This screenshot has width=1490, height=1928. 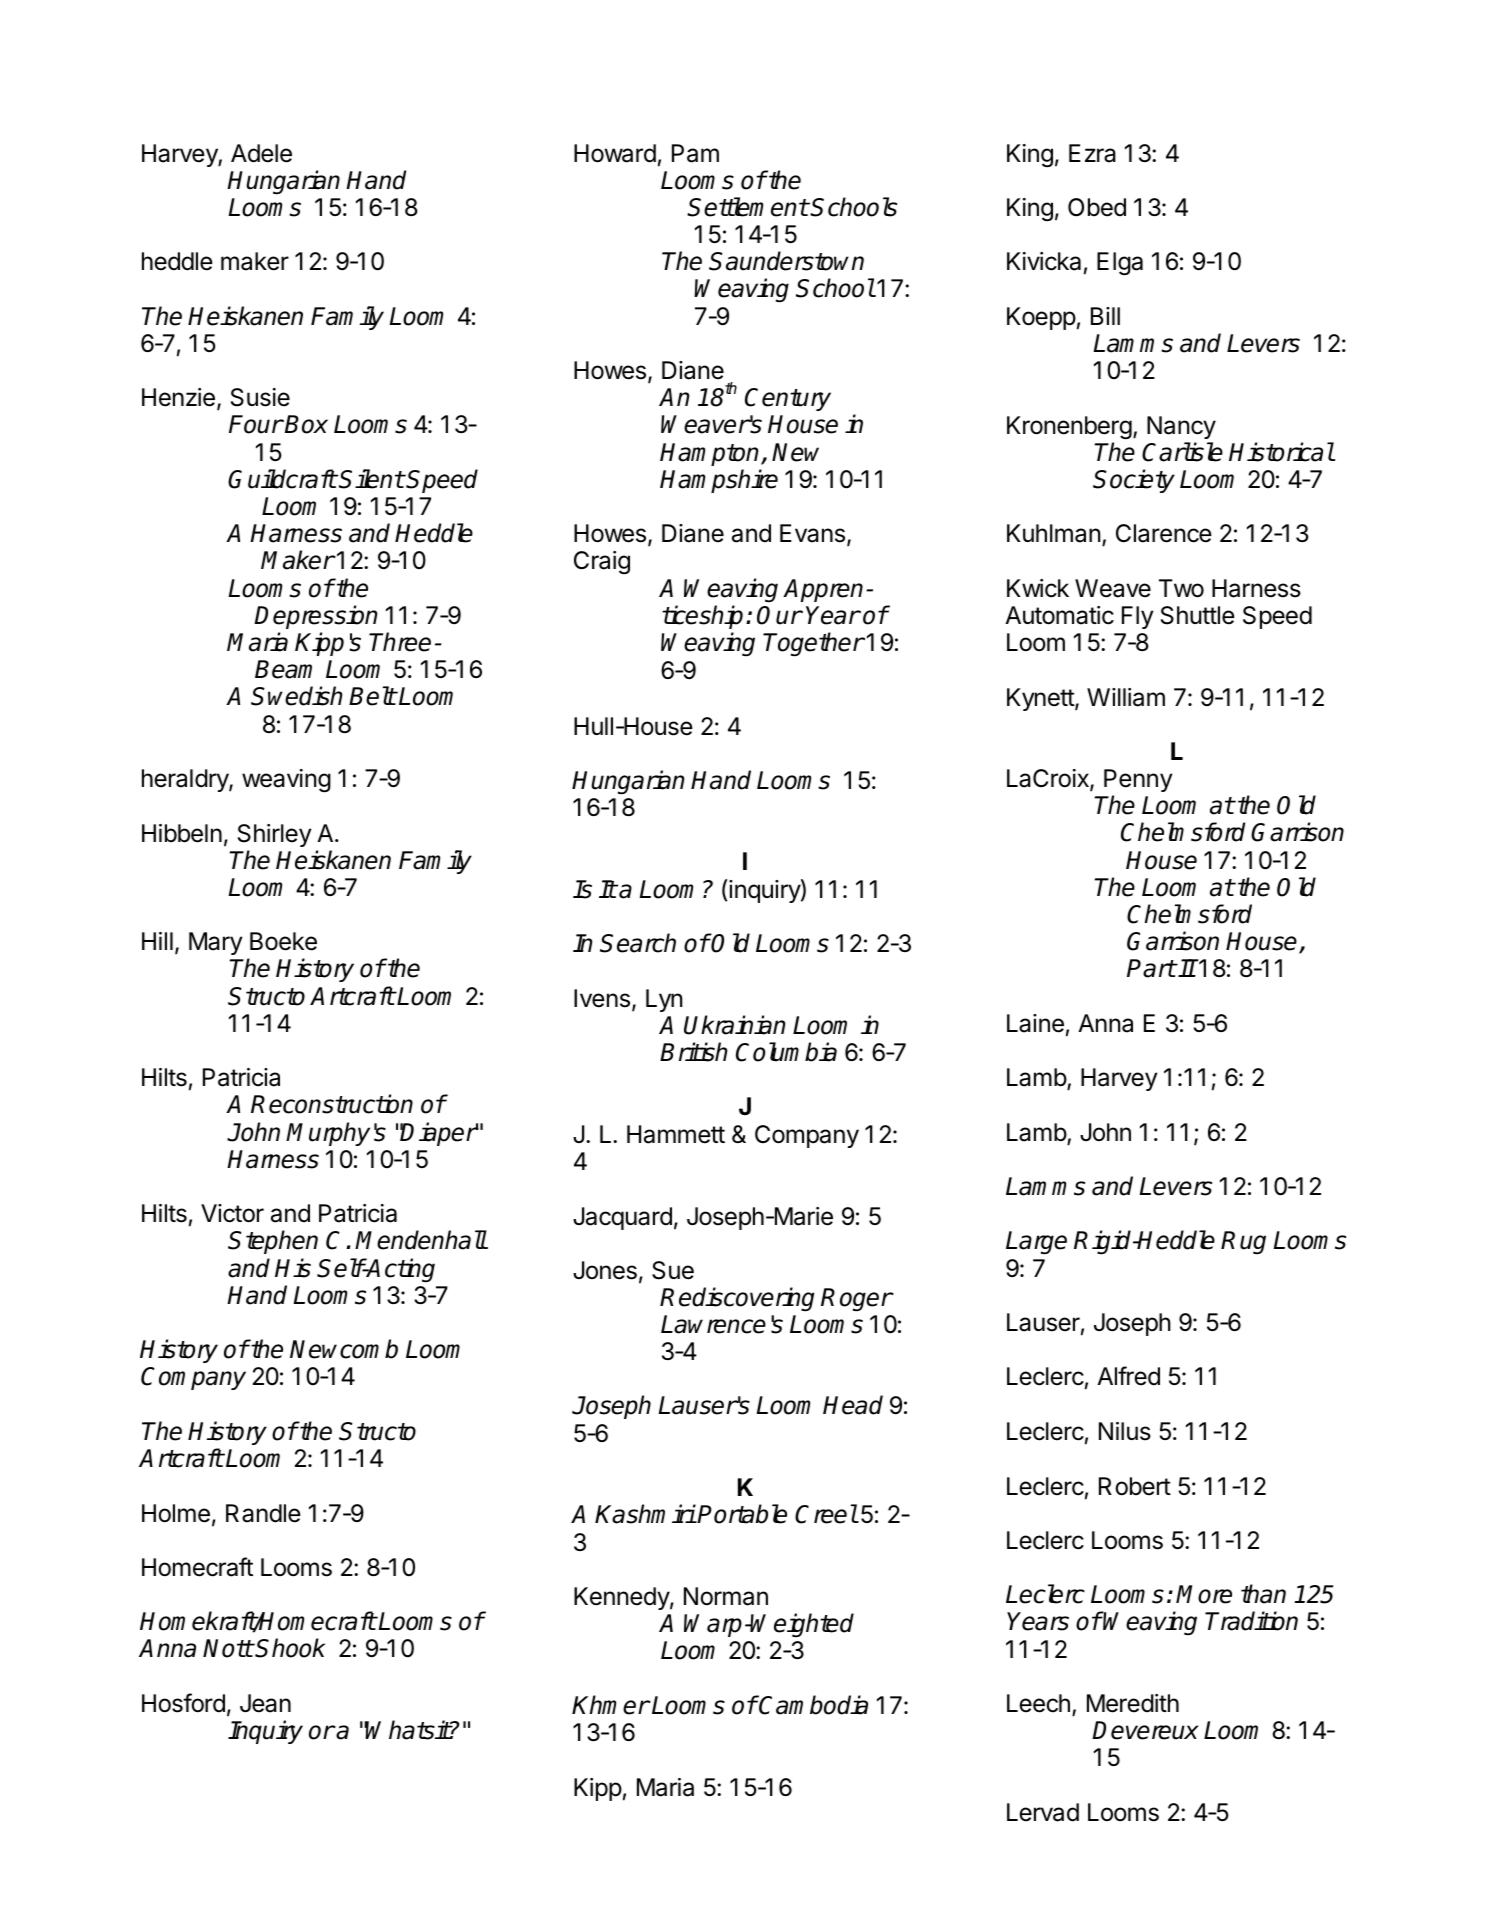 I want to click on Adele, so click(x=261, y=153).
